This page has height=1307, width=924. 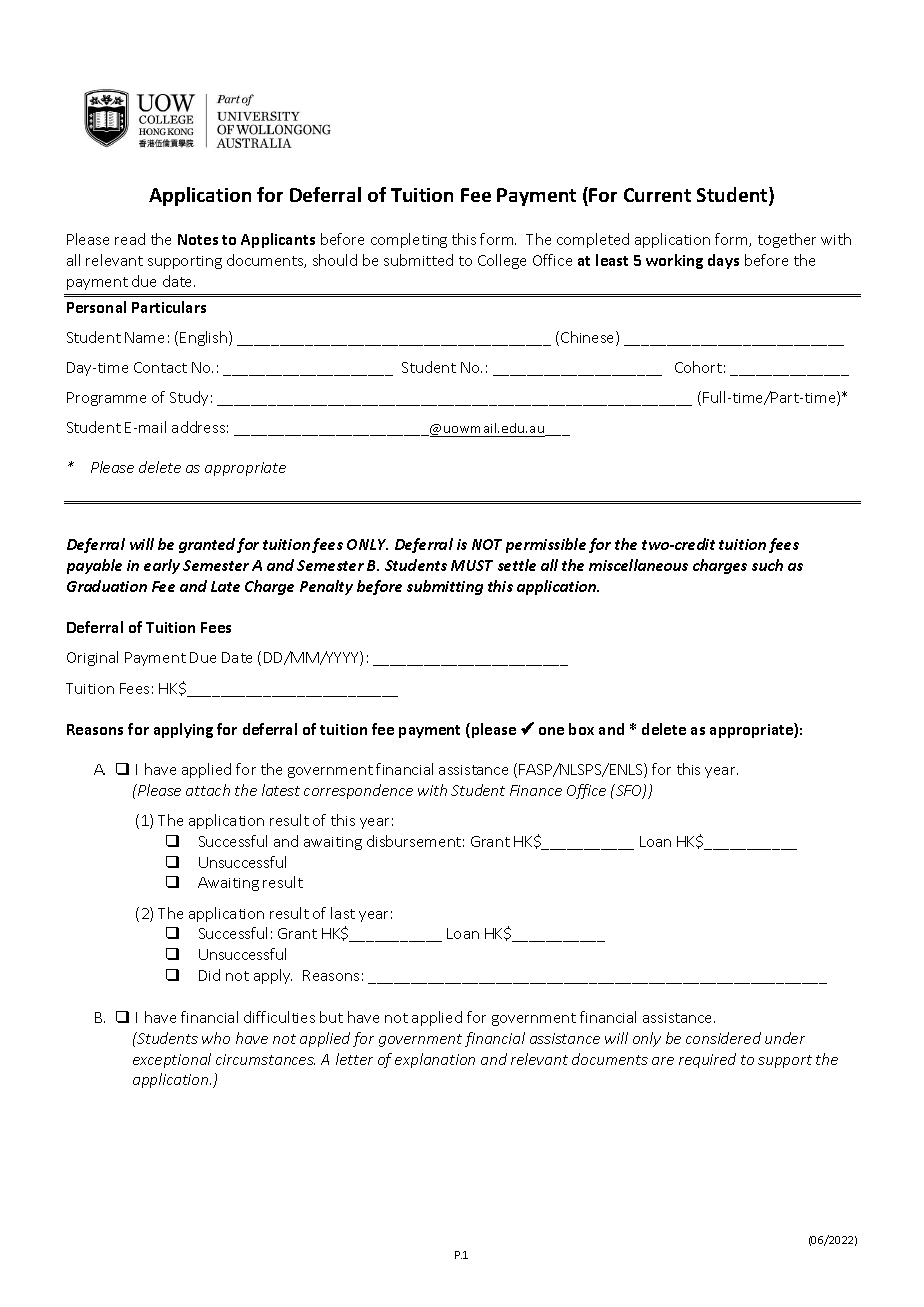 I want to click on completing, so click(x=409, y=240).
